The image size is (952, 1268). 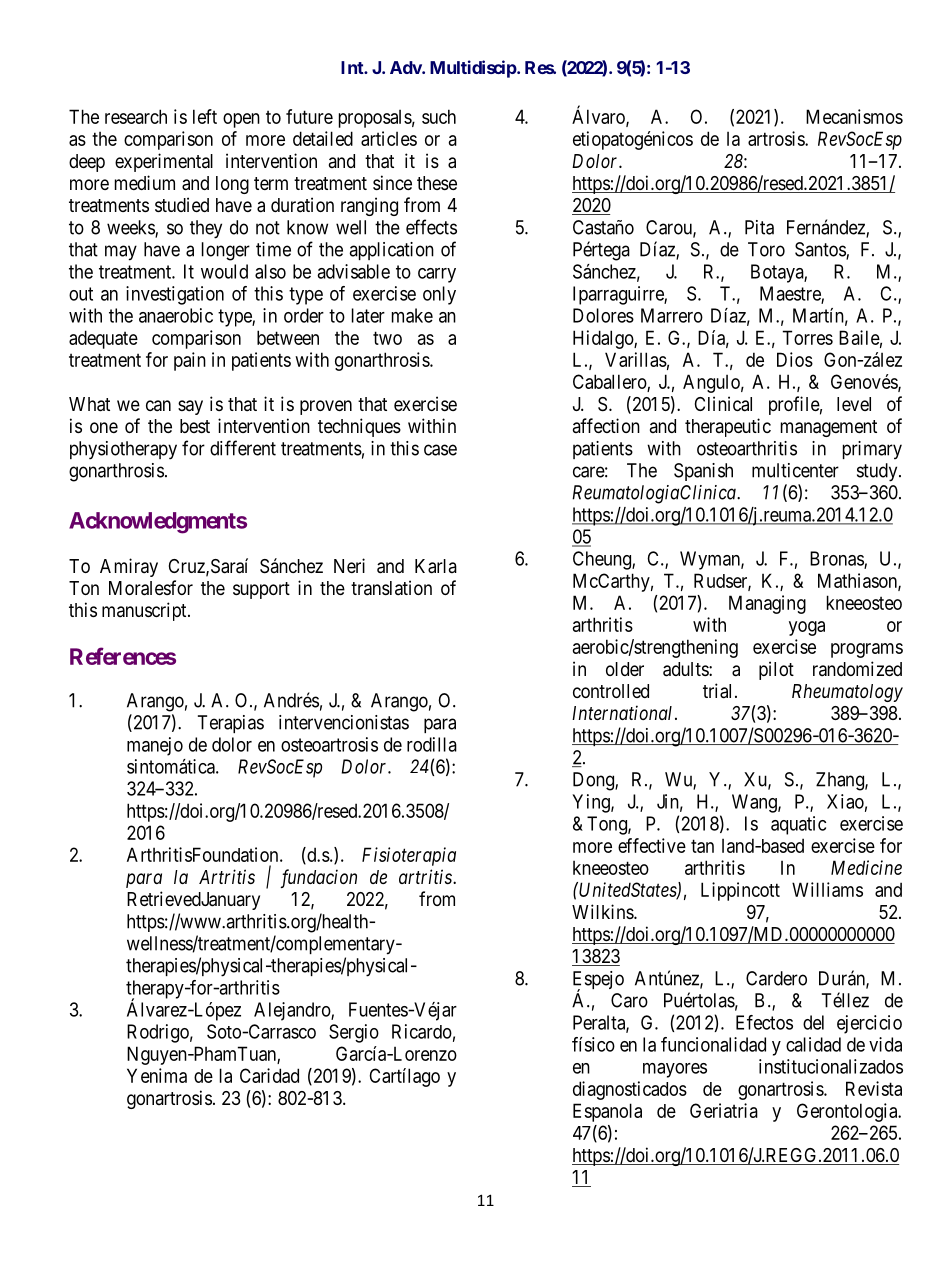 I want to click on Managing, so click(x=767, y=604).
